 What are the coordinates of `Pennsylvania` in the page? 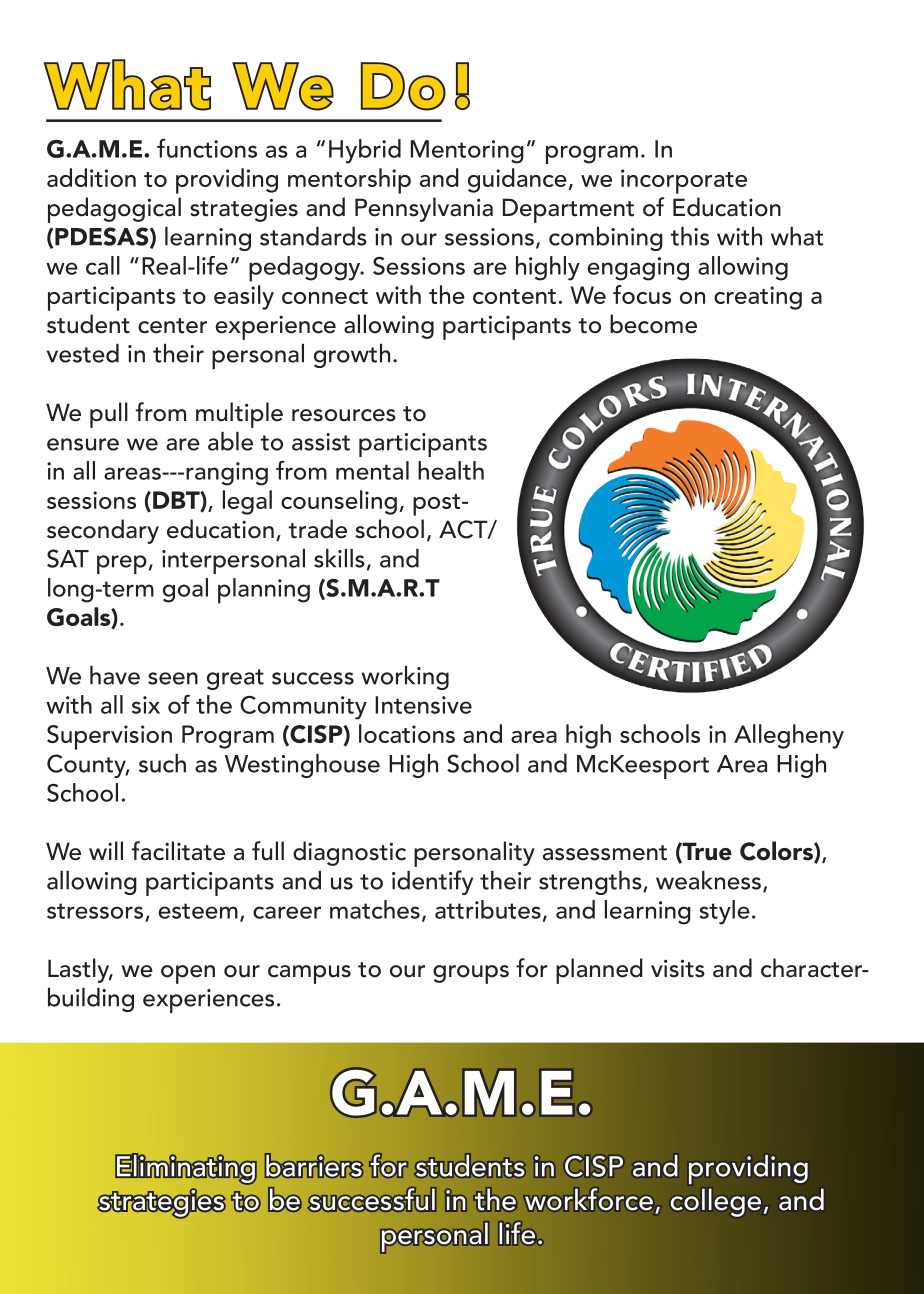 It's located at (424, 209).
